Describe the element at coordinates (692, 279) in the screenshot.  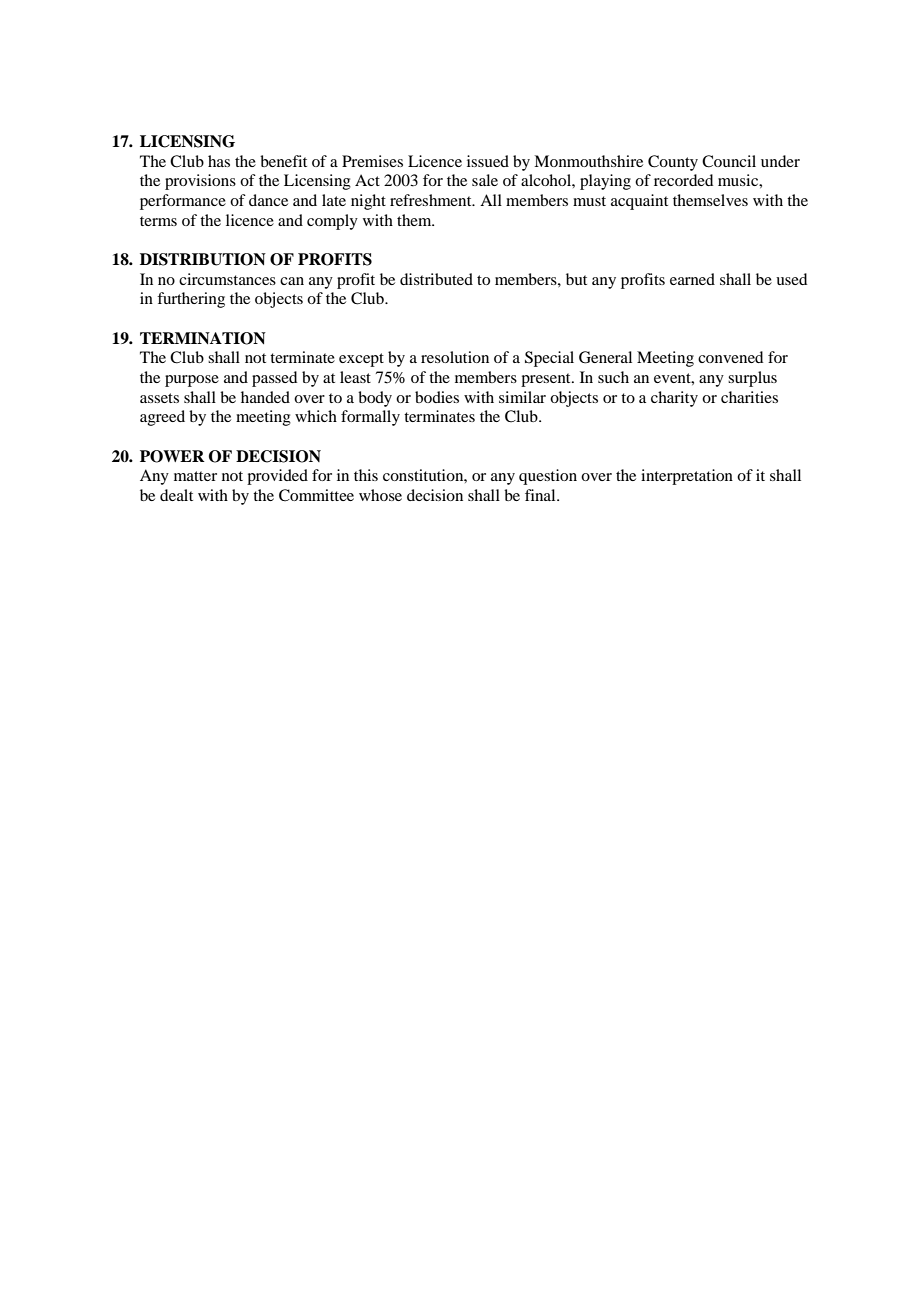
I see `earned` at that location.
